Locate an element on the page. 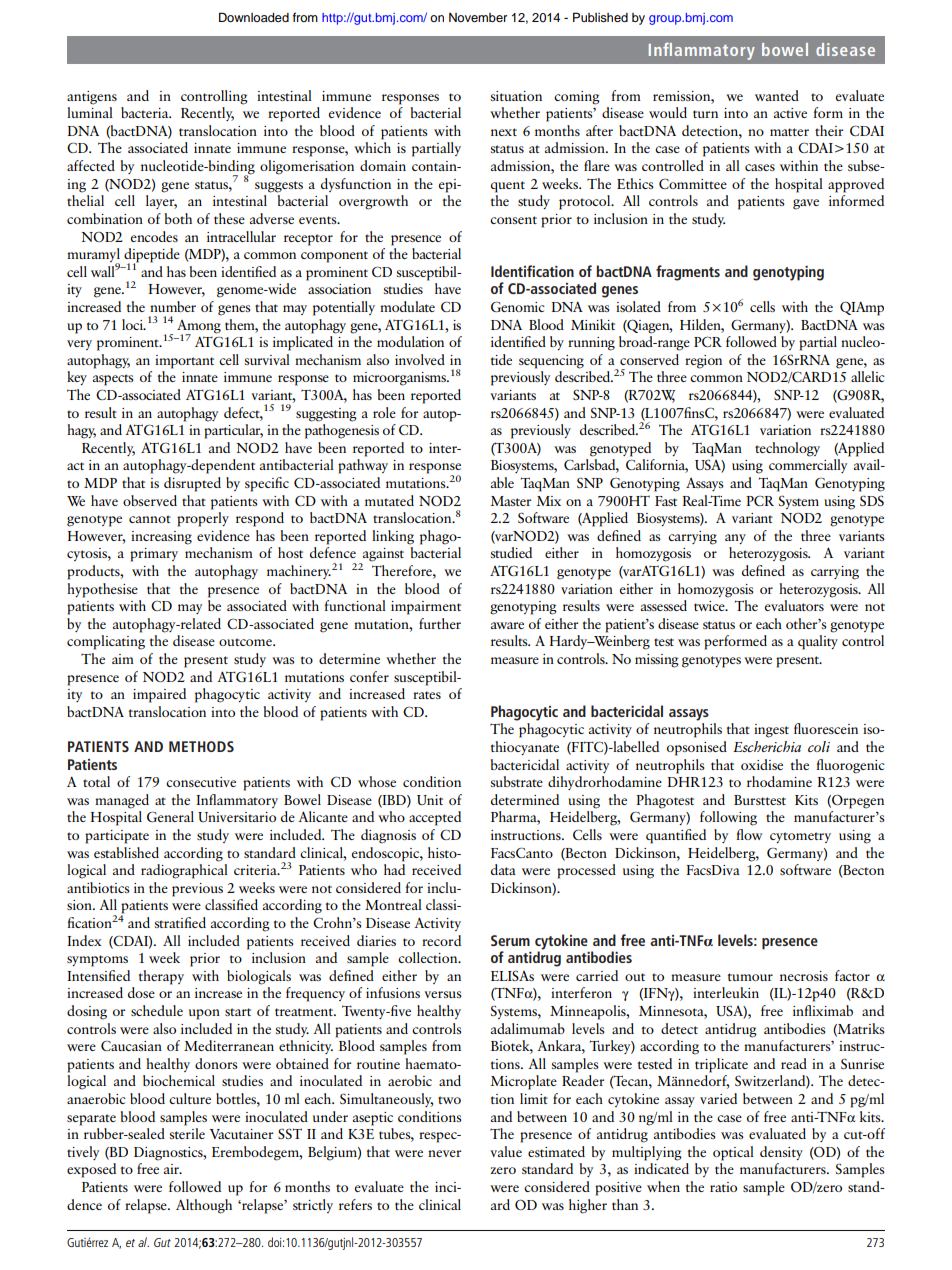  technology is located at coordinates (787, 449).
